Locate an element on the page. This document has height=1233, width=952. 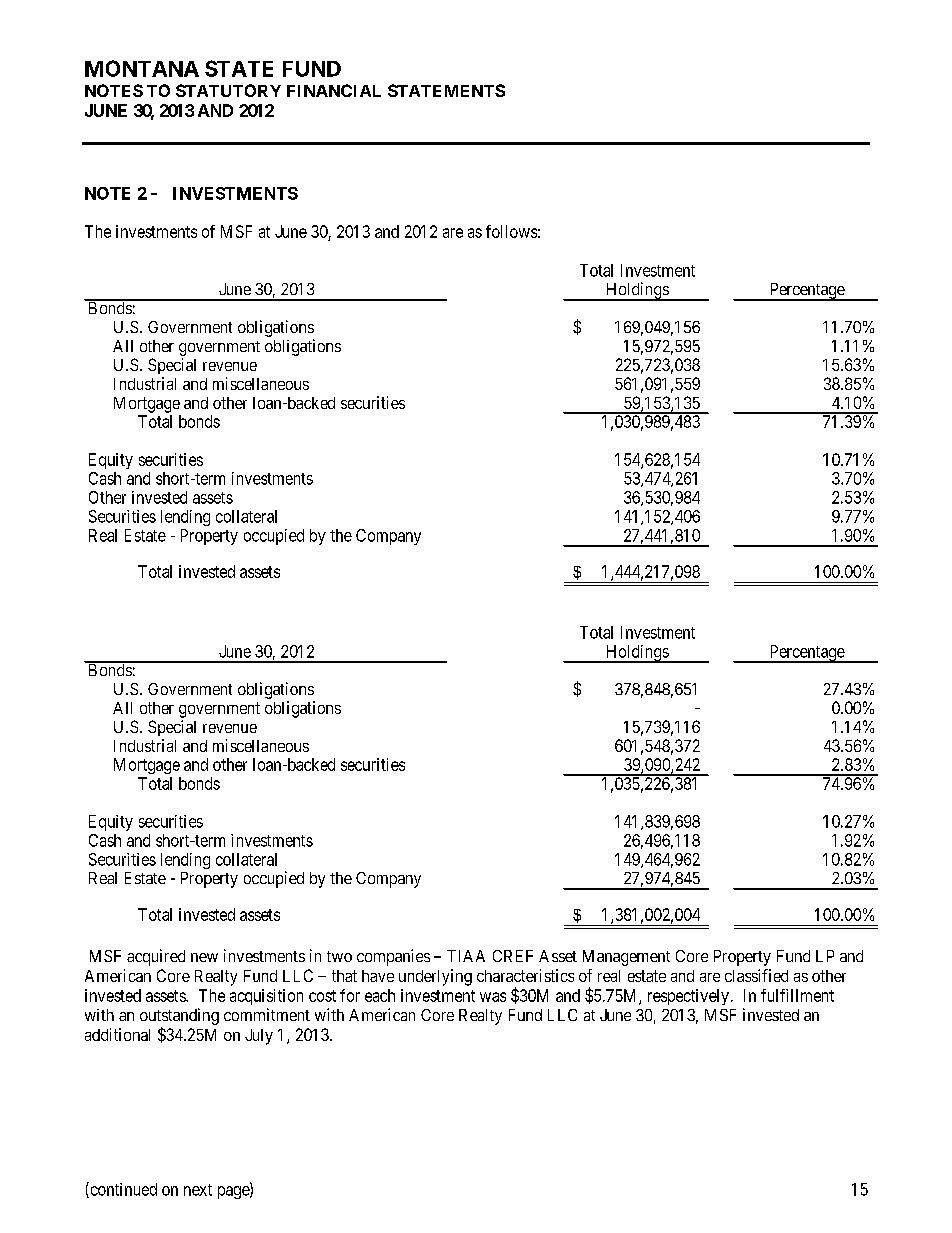
fulfillment is located at coordinates (797, 995).
